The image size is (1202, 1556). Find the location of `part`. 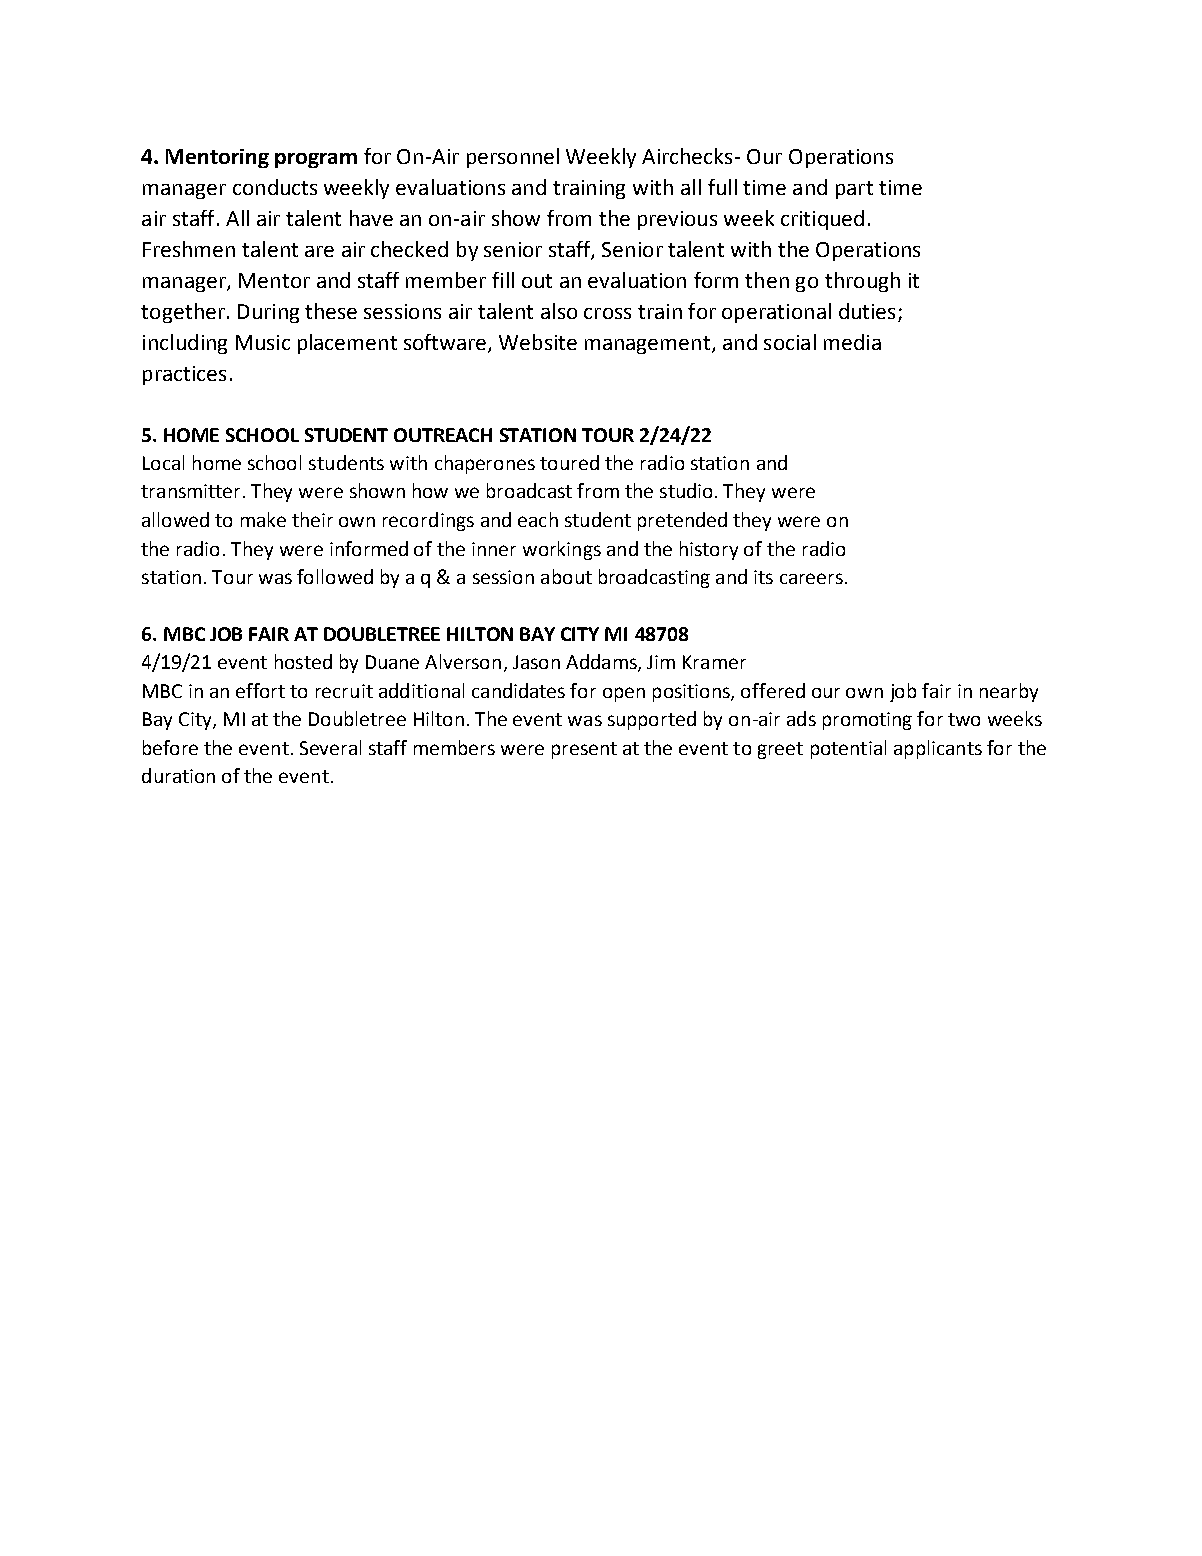

part is located at coordinates (854, 190).
